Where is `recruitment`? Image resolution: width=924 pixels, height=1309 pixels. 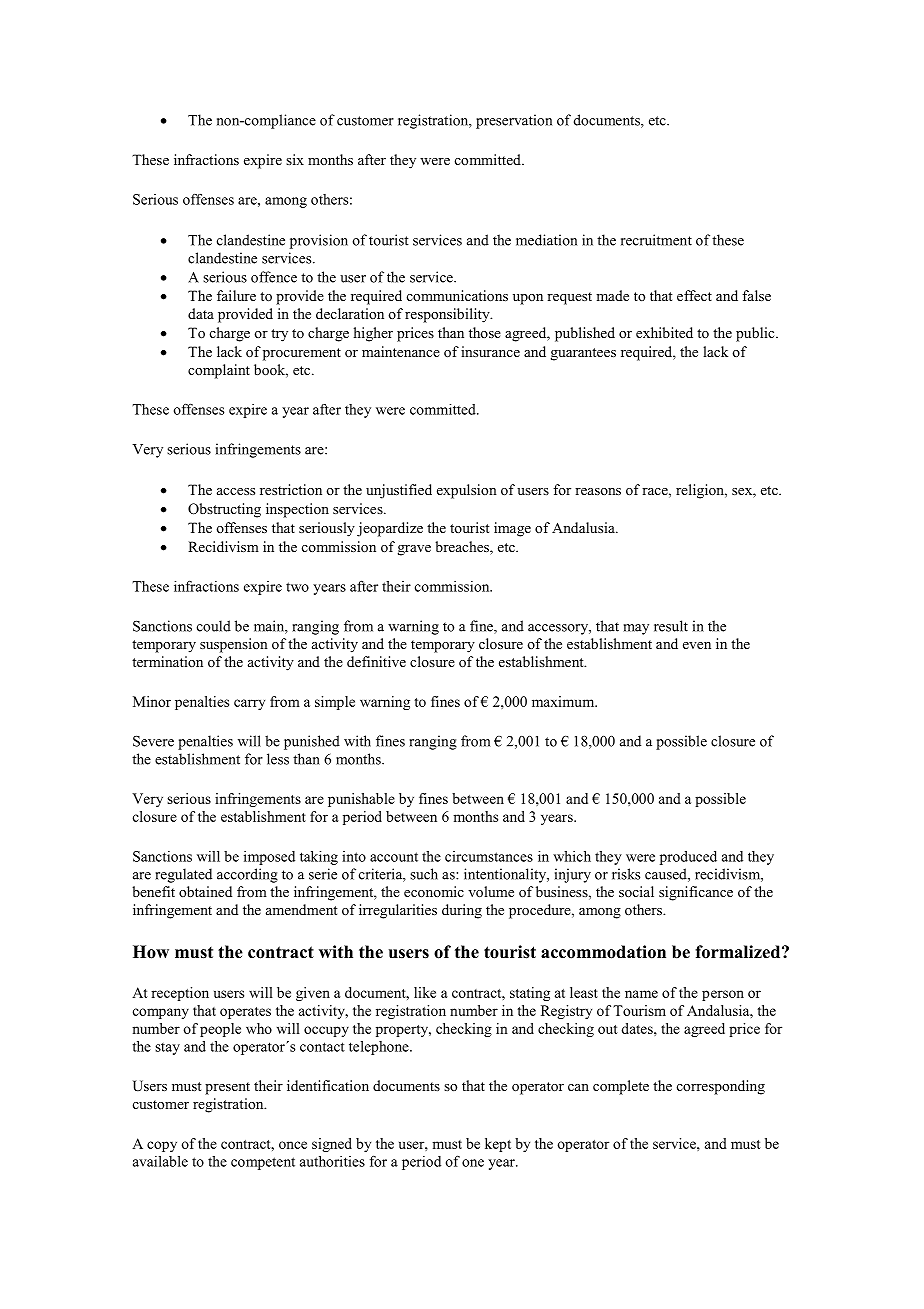
recruitment is located at coordinates (656, 240).
